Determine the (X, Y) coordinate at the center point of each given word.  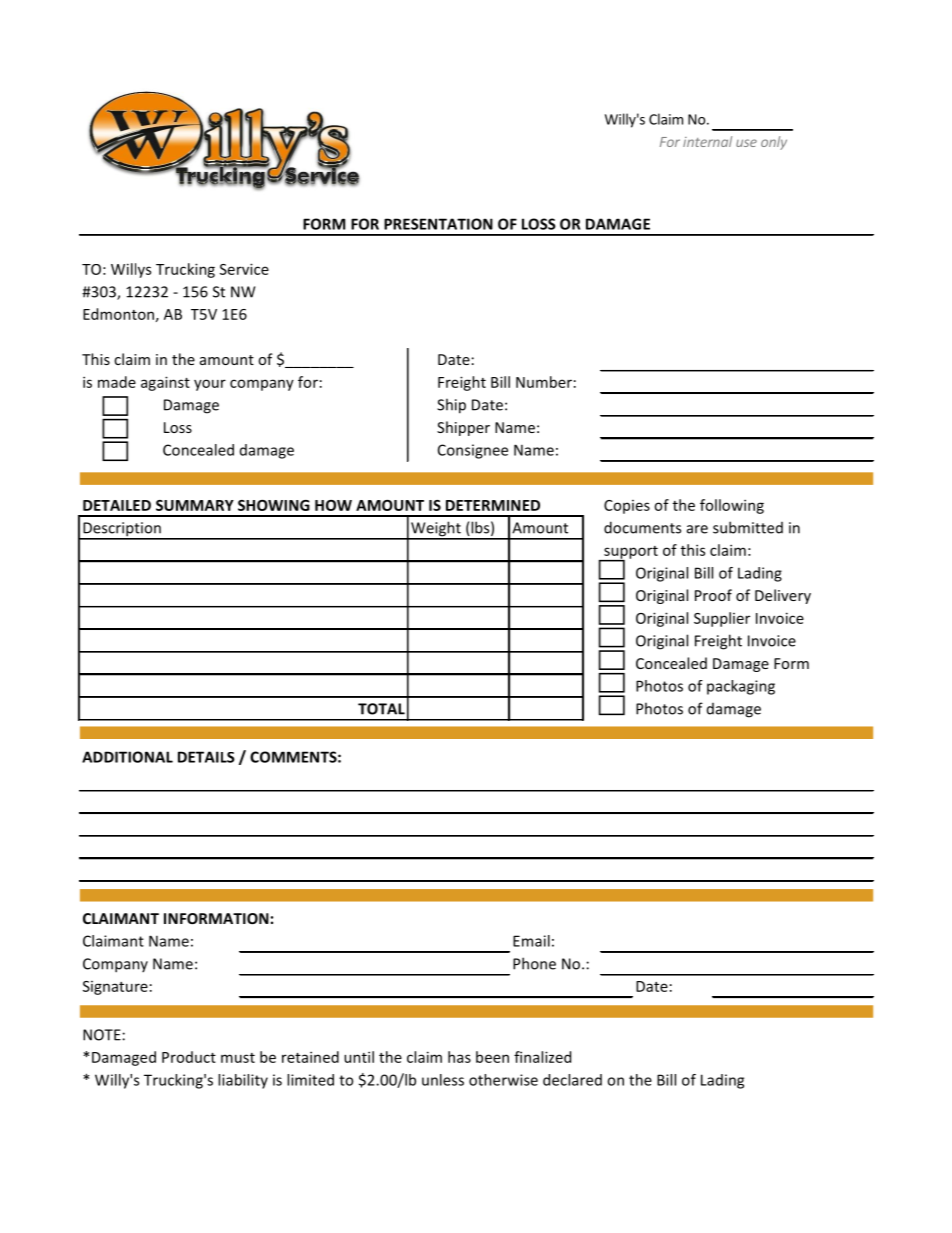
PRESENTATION (438, 224)
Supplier (722, 619)
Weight (436, 530)
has (459, 1057)
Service (244, 269)
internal (707, 141)
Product (189, 1057)
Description (122, 530)
